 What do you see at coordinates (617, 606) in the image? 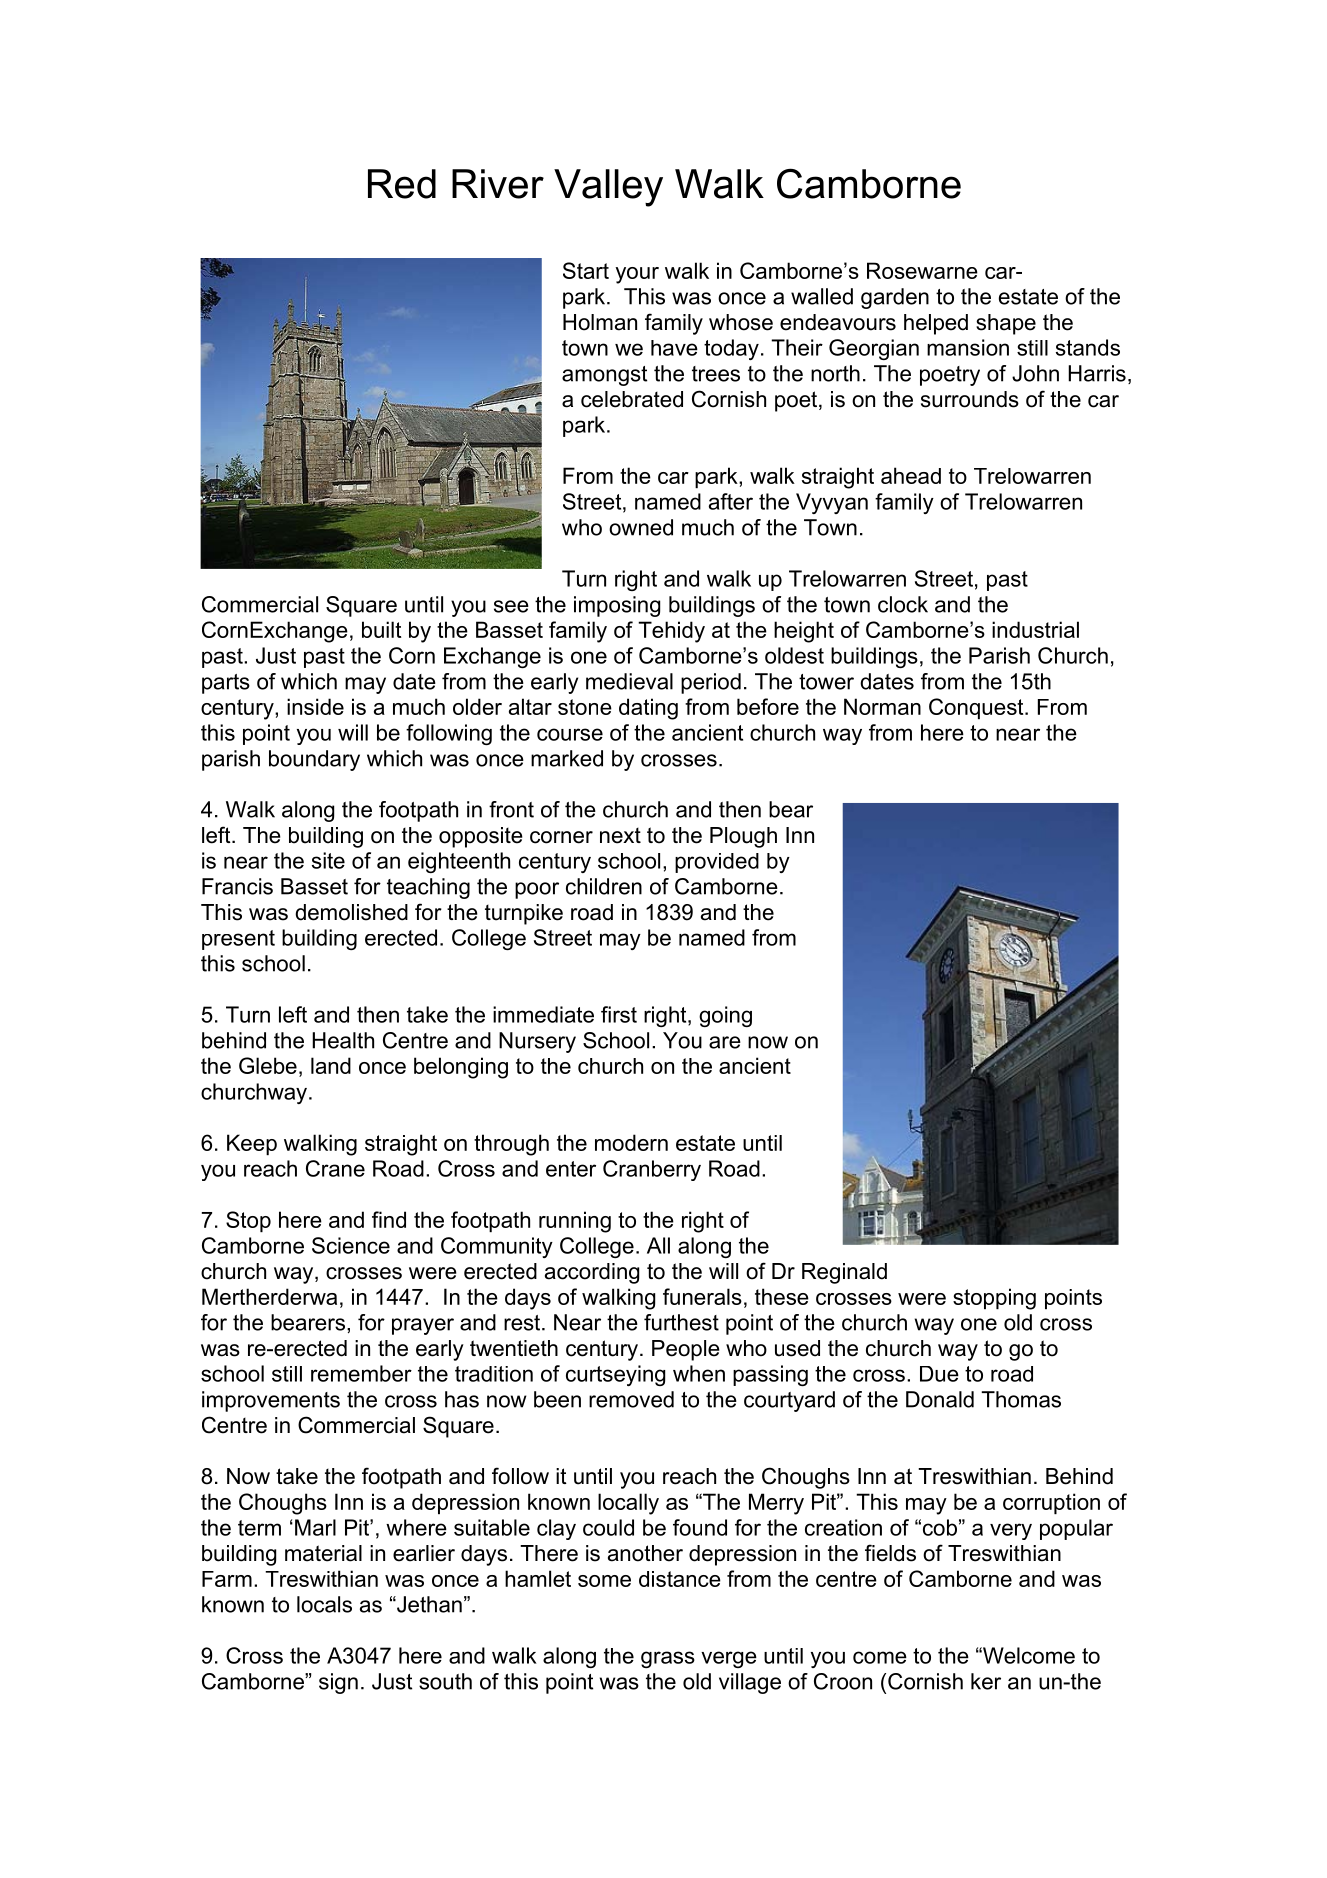
I see `imposing` at bounding box center [617, 606].
